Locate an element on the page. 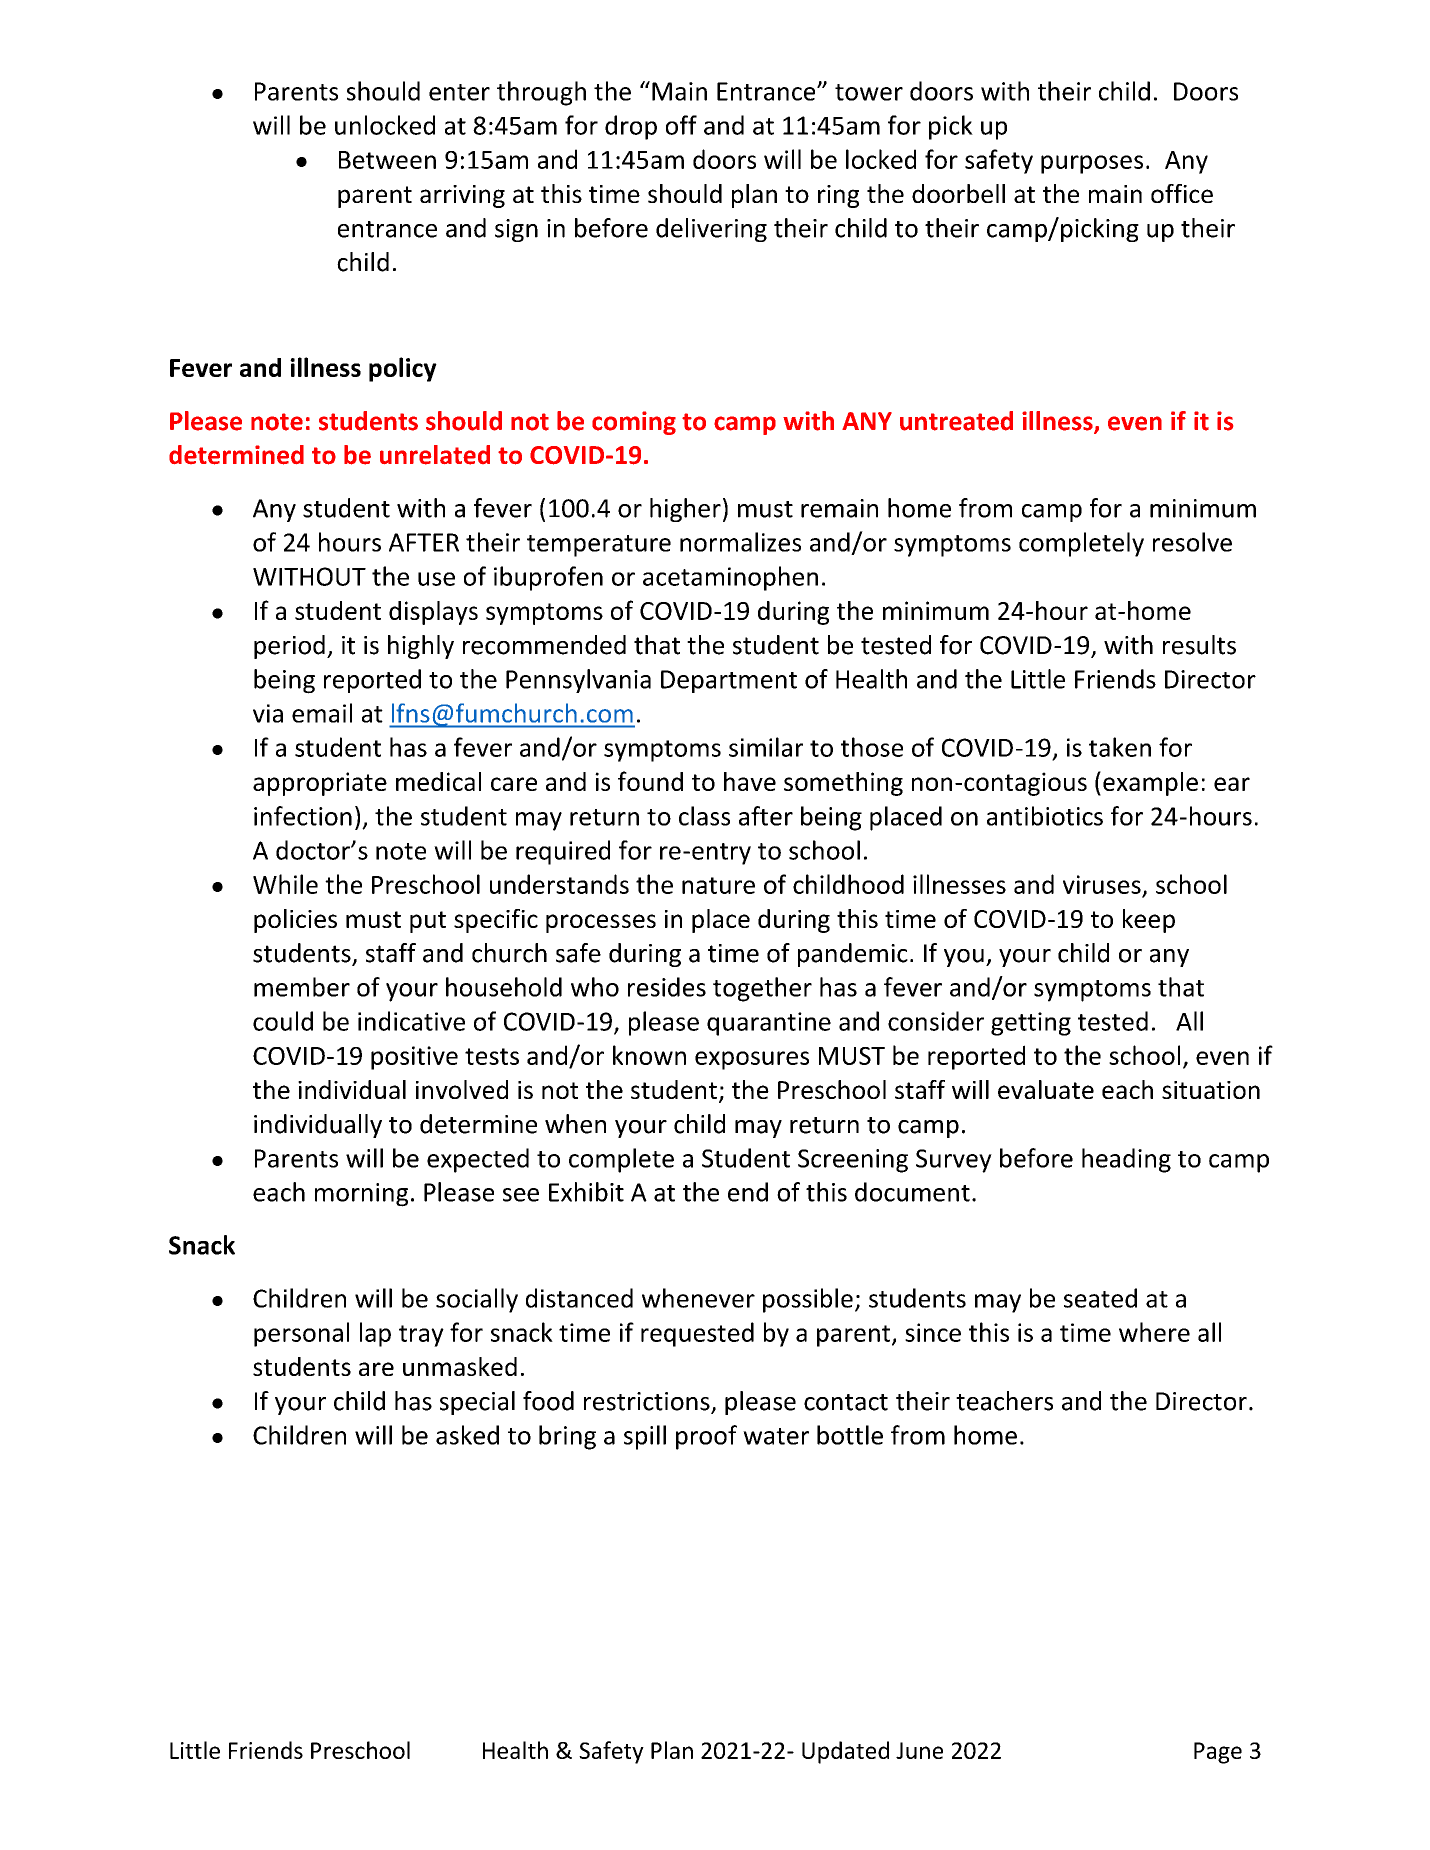  heading is located at coordinates (1126, 1160).
